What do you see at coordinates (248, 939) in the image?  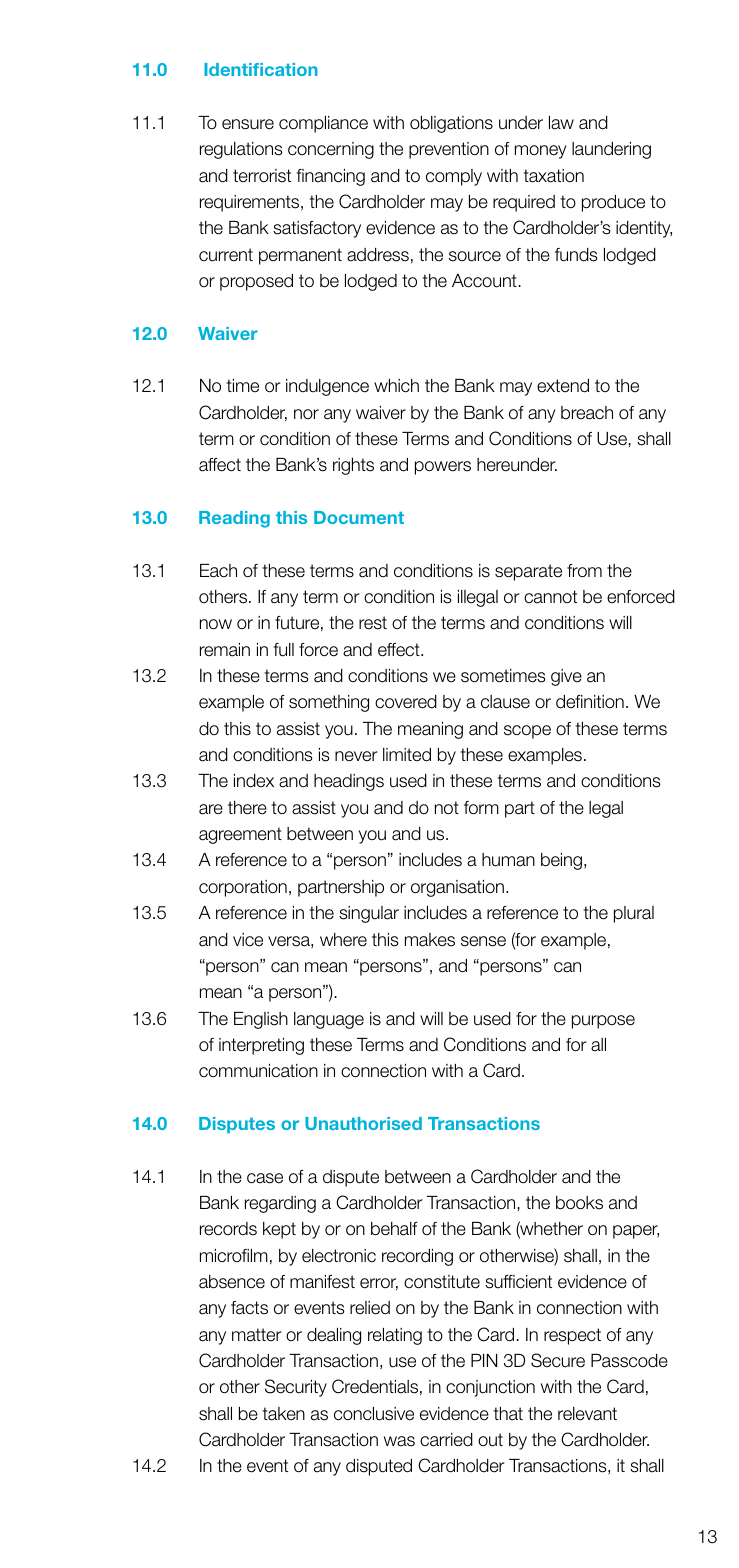 I see `vice` at bounding box center [248, 939].
